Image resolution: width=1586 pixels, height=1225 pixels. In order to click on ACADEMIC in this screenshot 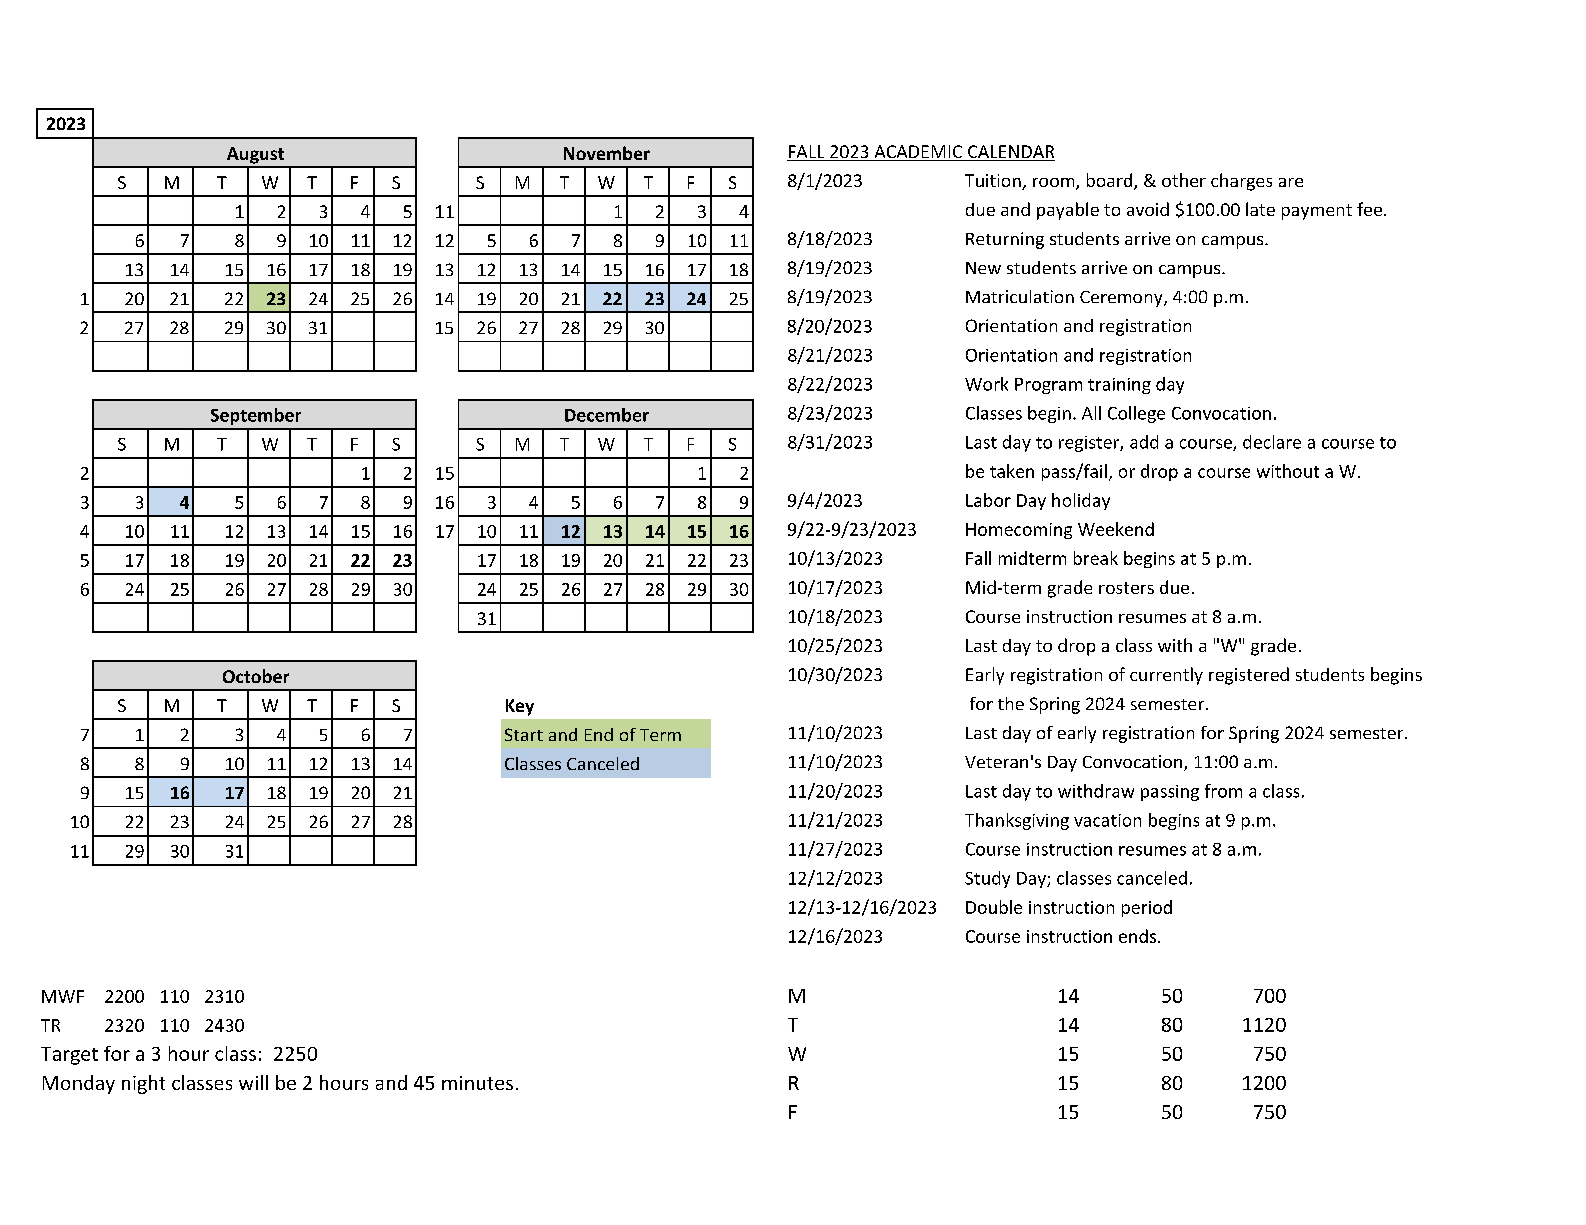, I will do `click(918, 153)`.
